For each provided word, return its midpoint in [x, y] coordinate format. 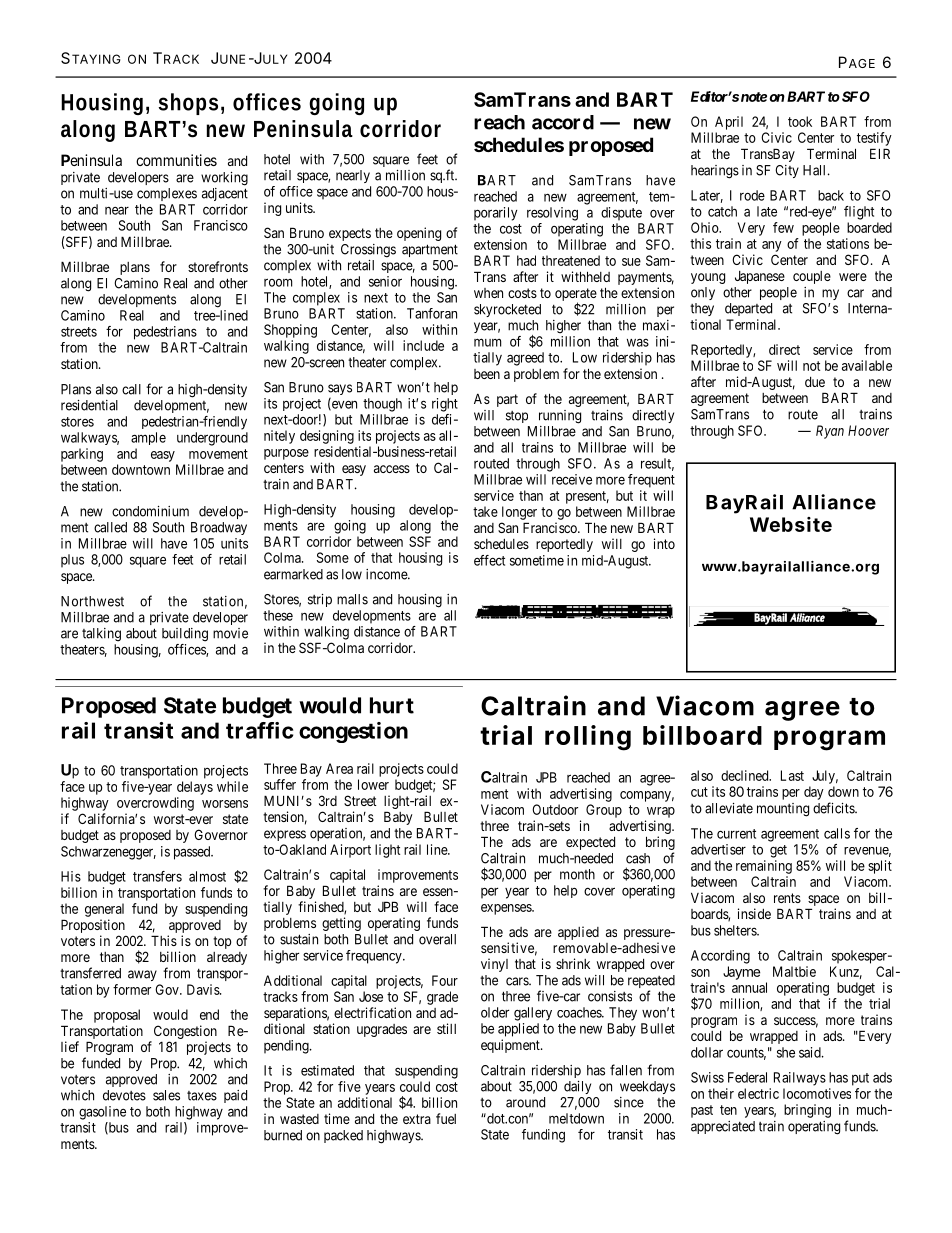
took [800, 121]
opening [419, 234]
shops [188, 104]
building [185, 635]
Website [791, 524]
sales [166, 1095]
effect [489, 560]
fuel [446, 1118]
